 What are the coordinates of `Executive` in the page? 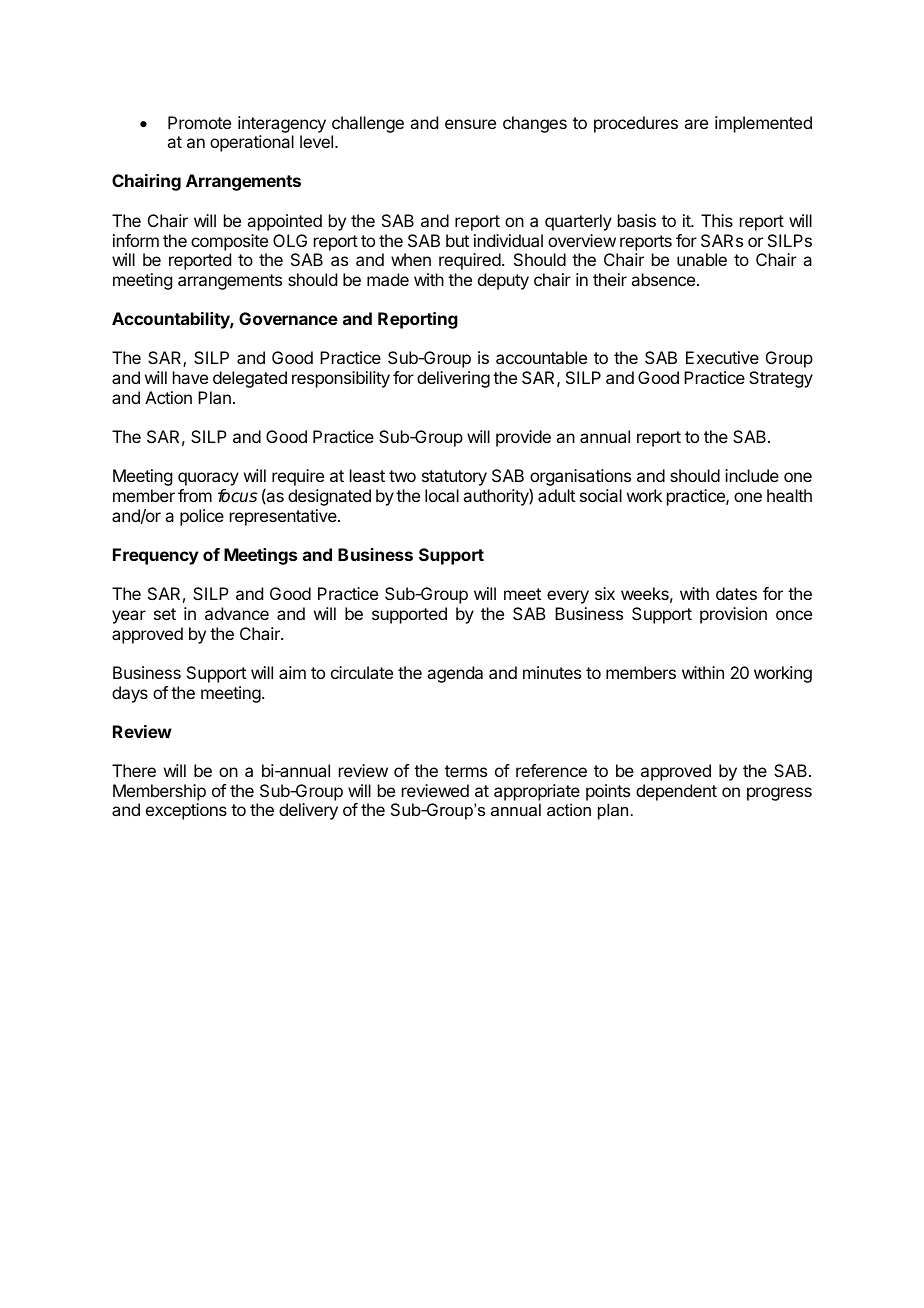 It's located at (722, 357).
